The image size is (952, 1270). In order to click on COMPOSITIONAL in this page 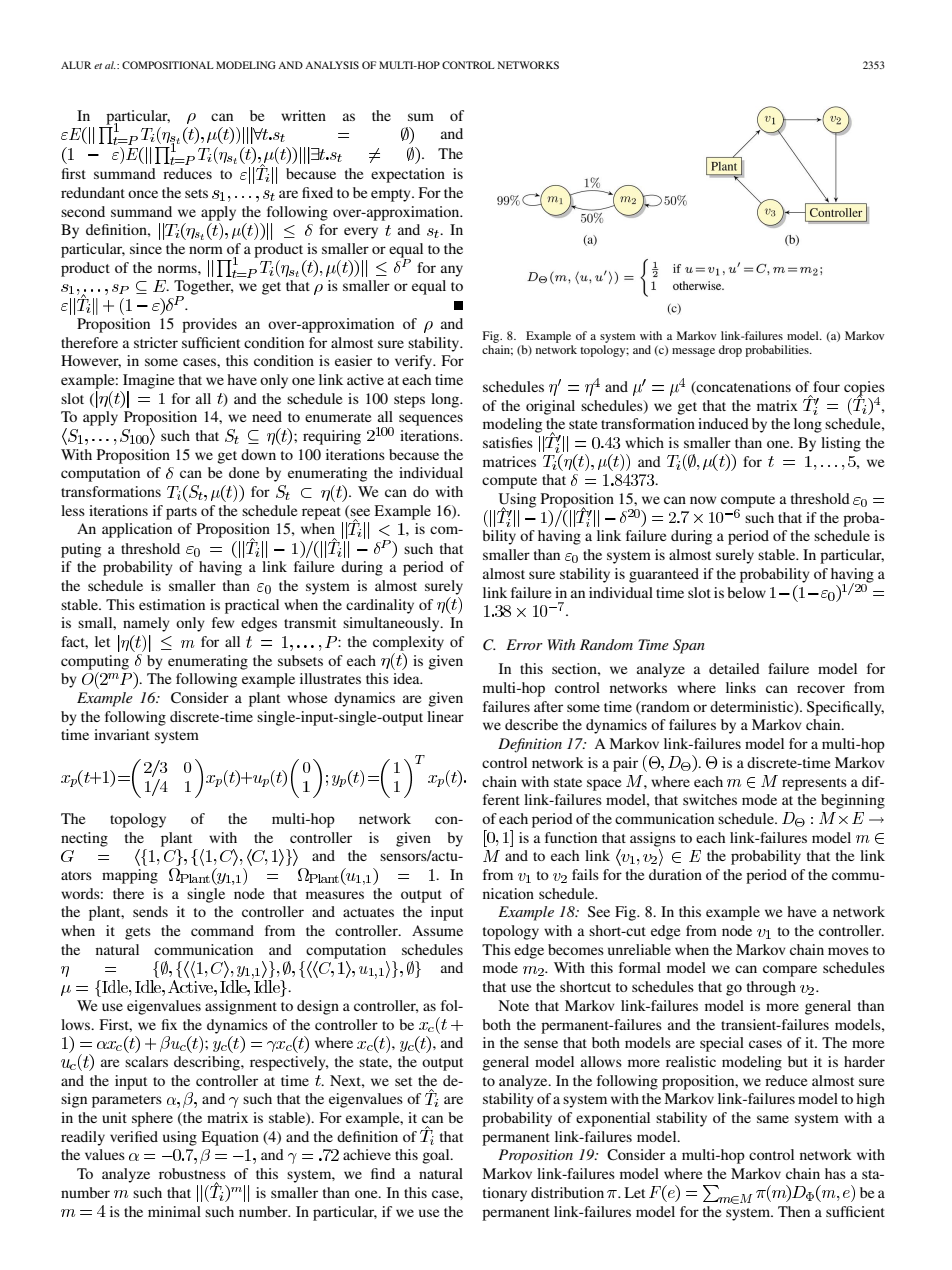, I will do `click(168, 65)`.
